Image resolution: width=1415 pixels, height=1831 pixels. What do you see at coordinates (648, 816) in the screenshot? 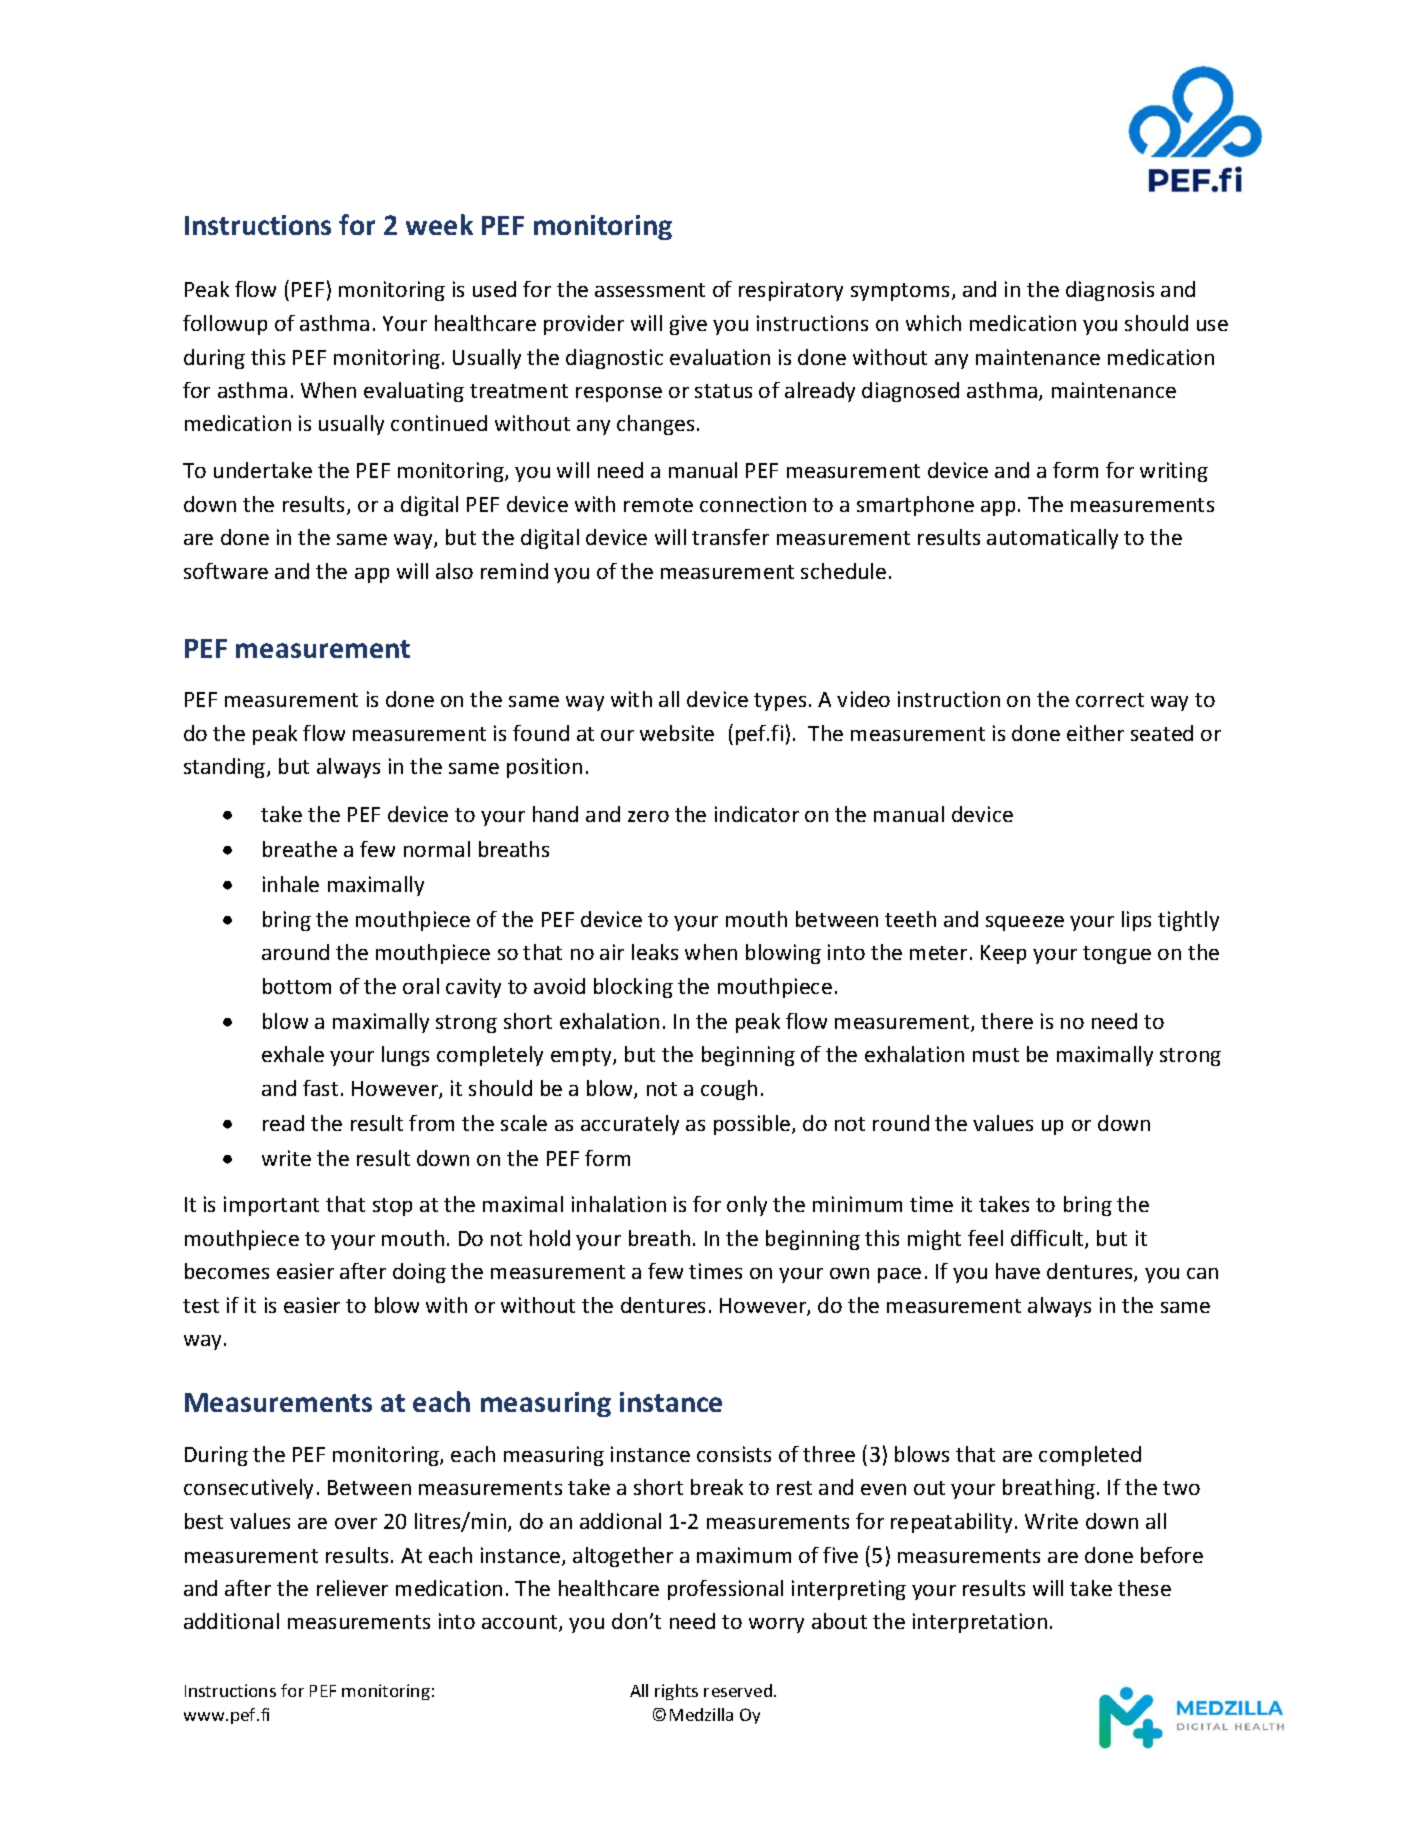
I see `zero` at bounding box center [648, 816].
